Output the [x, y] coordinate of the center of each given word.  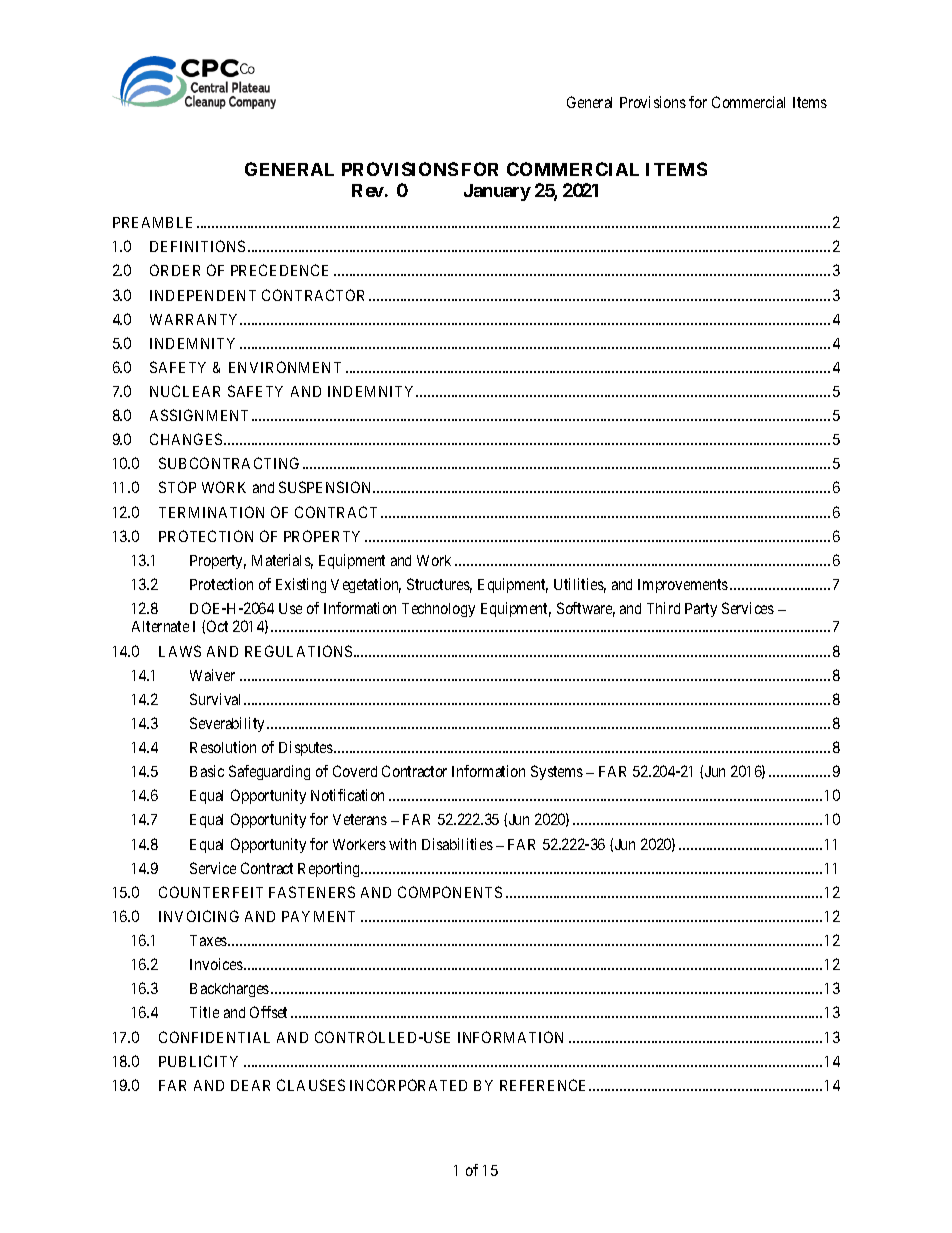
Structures [439, 585]
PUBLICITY [198, 1061]
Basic [207, 771]
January [497, 192]
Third [663, 608]
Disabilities [457, 844]
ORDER [175, 270]
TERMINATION [211, 512]
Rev [368, 190]
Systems [557, 772]
